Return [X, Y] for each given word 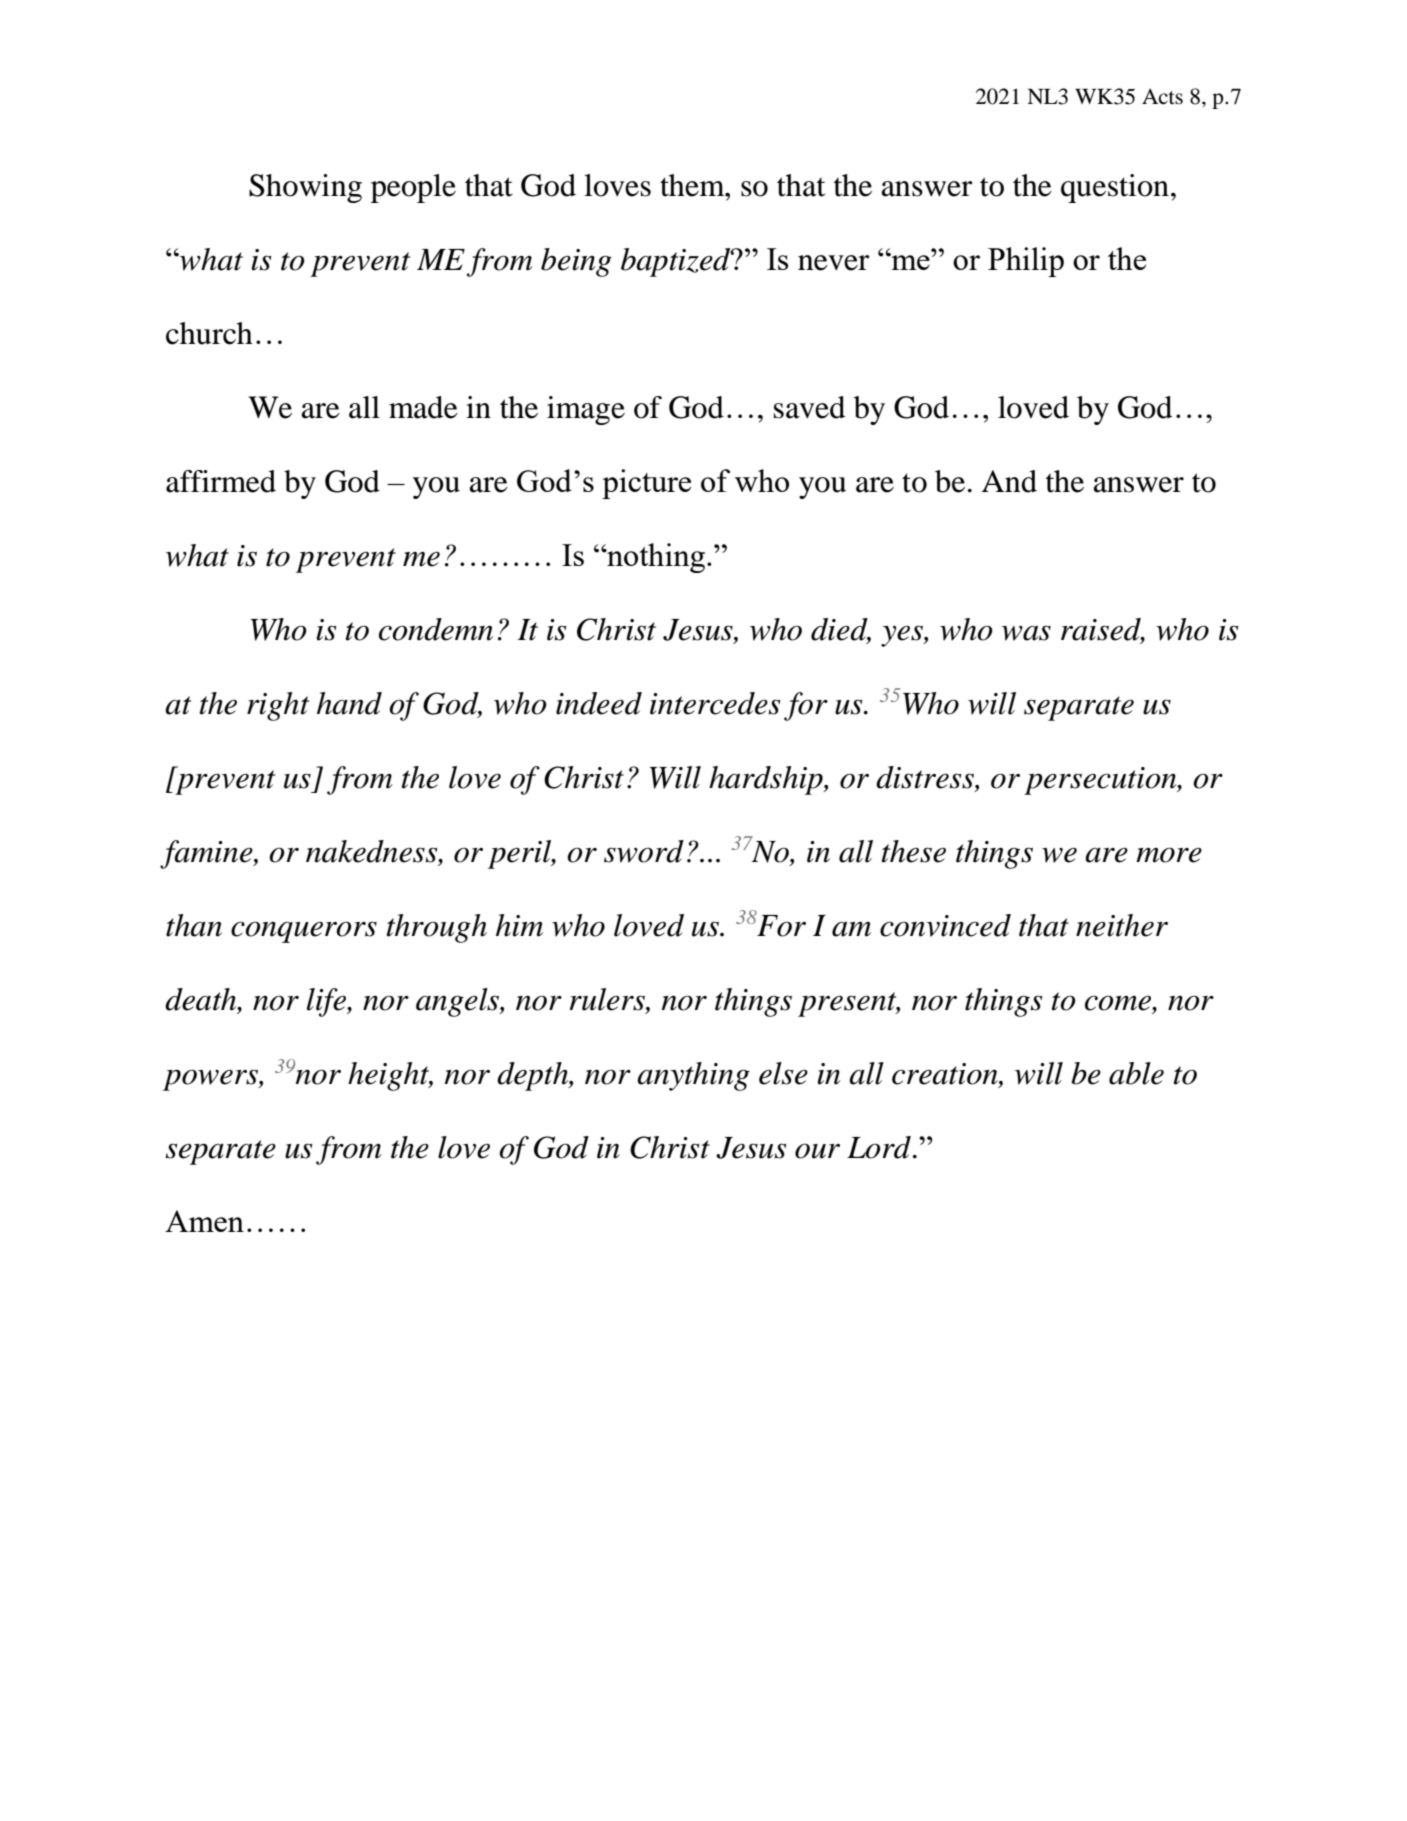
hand [349, 703]
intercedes [715, 703]
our [817, 1151]
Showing [305, 188]
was [1026, 633]
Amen [204, 1221]
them [693, 185]
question [1115, 188]
